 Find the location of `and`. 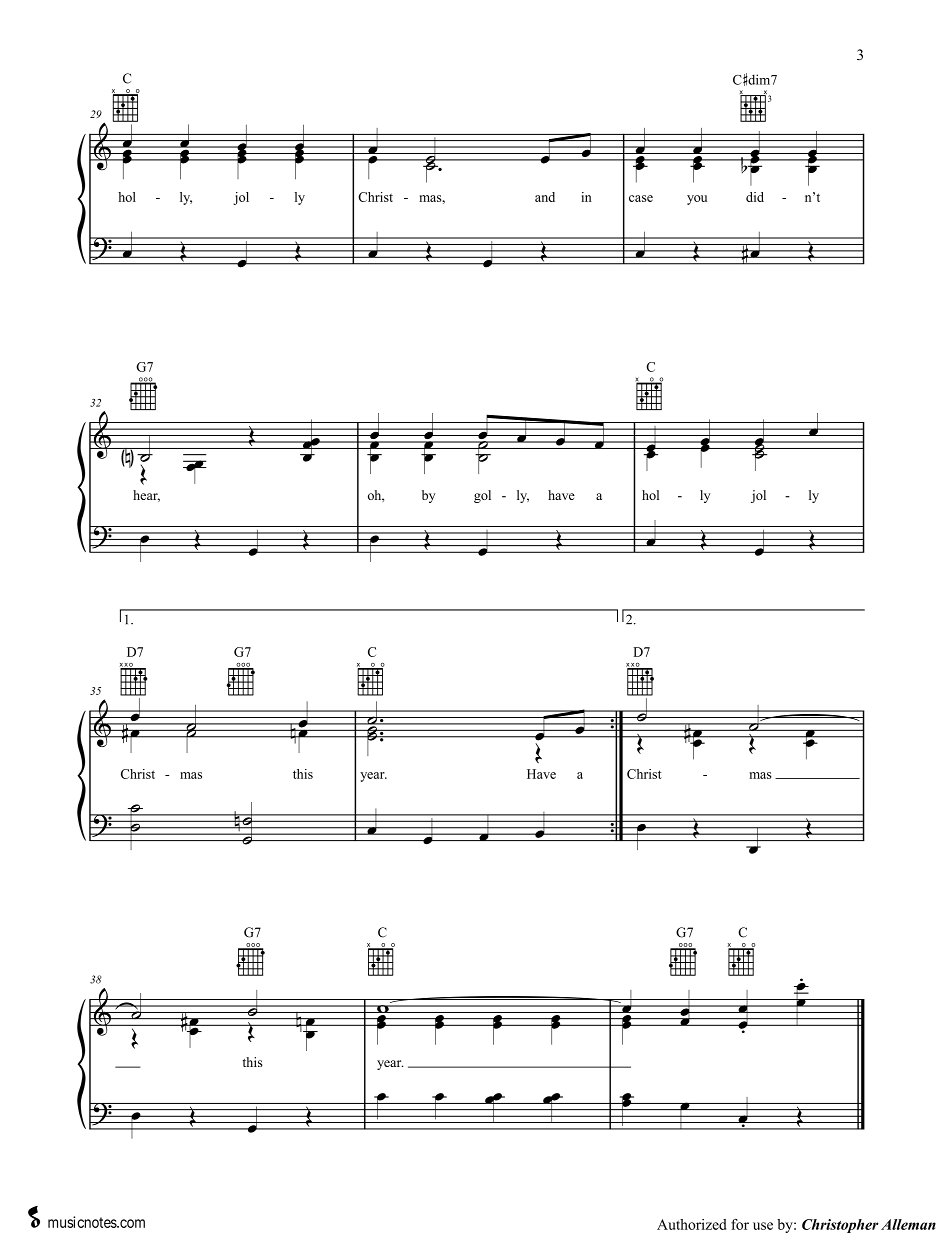

and is located at coordinates (545, 197).
